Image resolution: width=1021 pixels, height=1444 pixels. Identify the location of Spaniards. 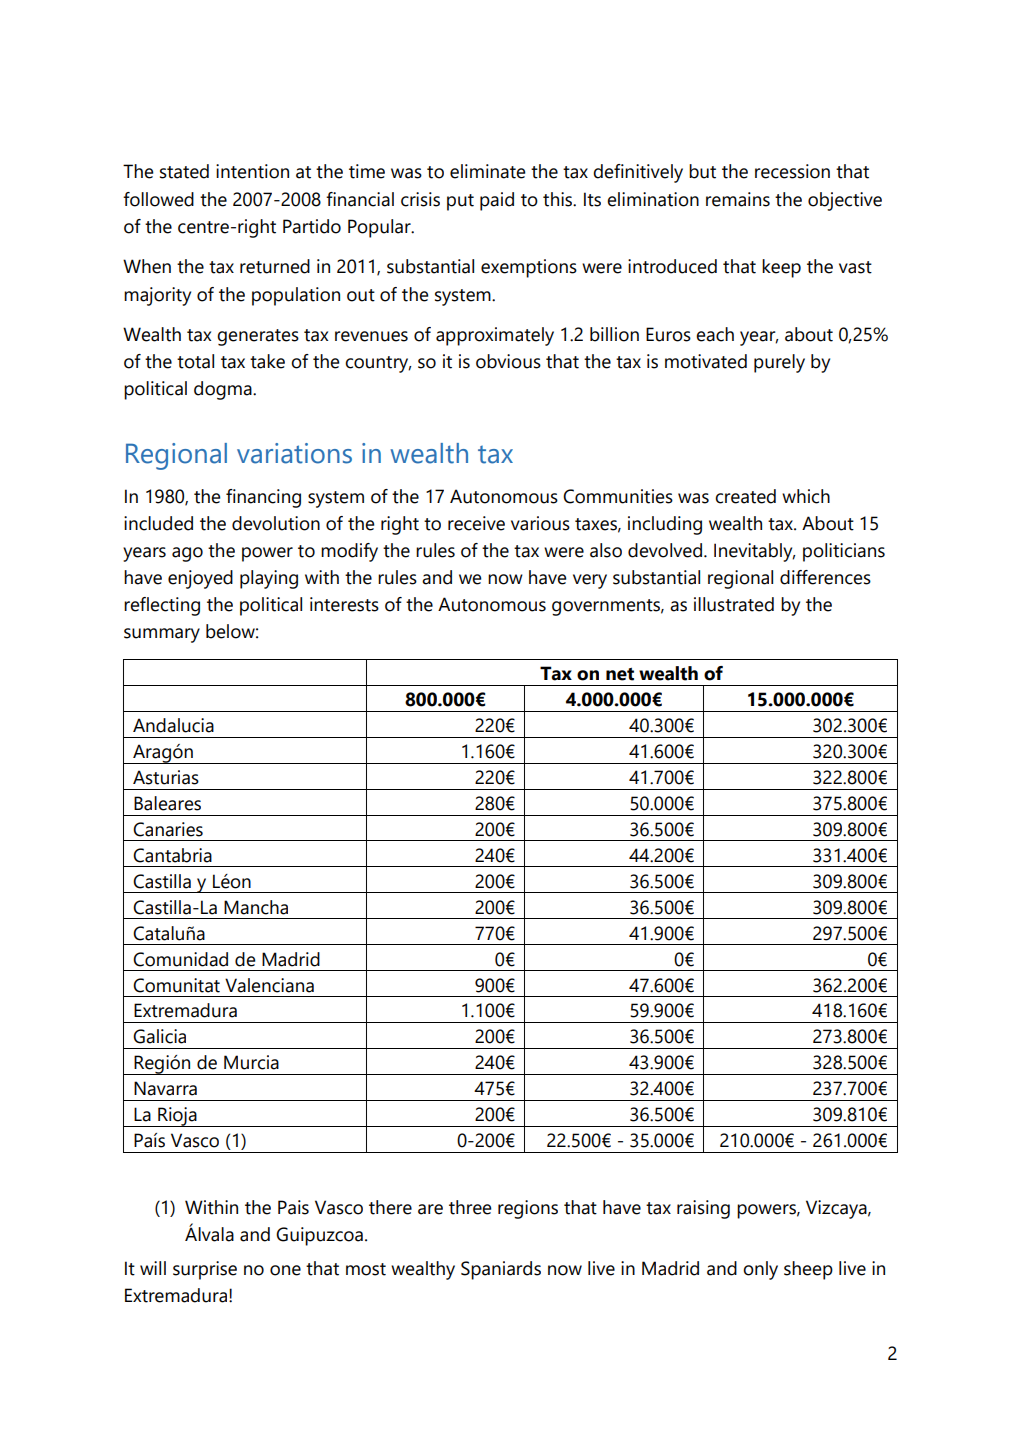
(501, 1270).
